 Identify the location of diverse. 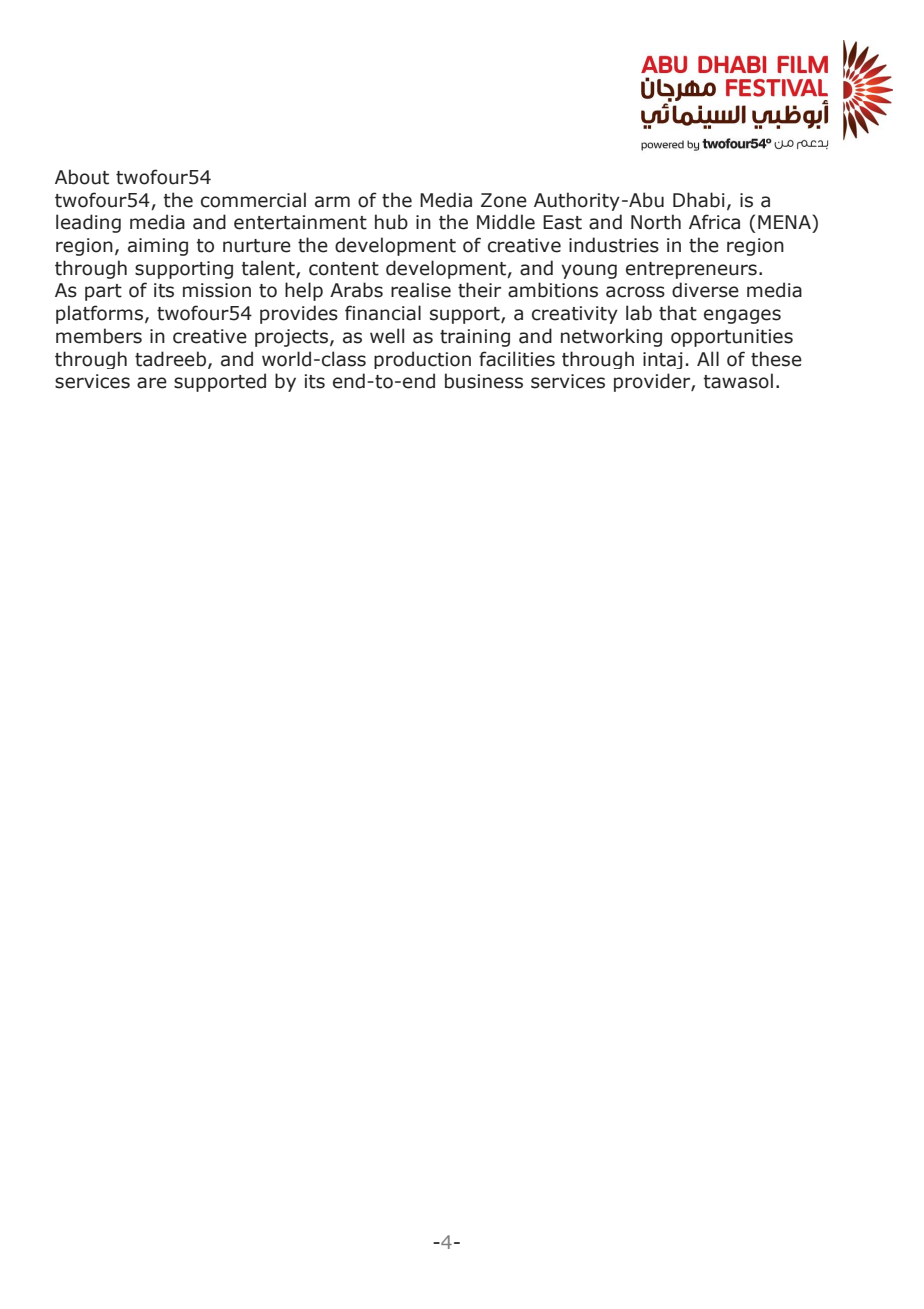
(705, 290).
